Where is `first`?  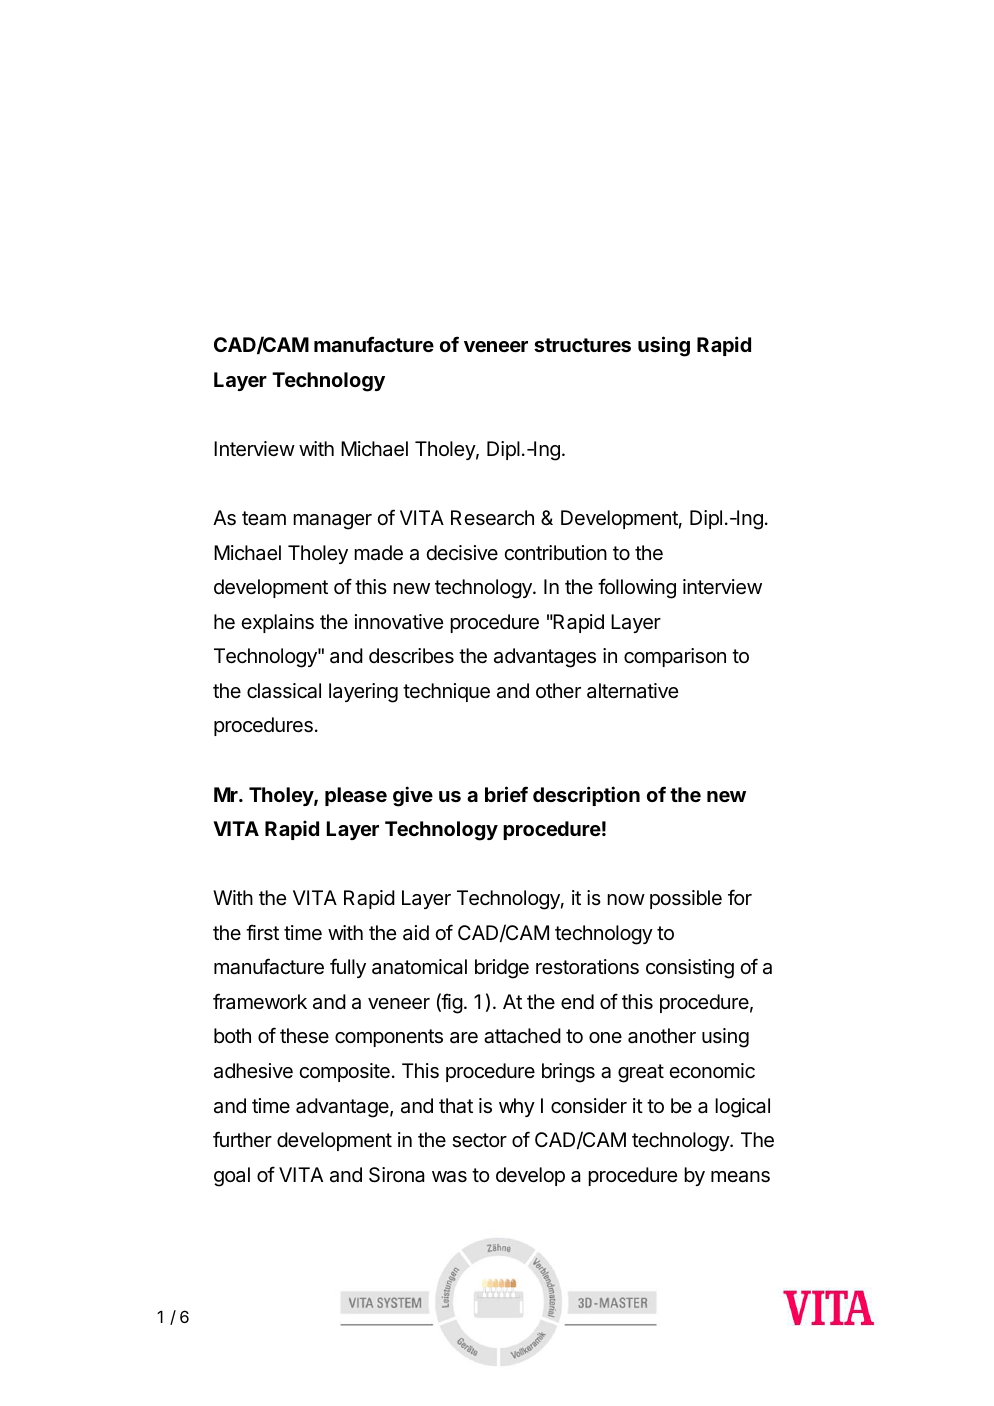
first is located at coordinates (262, 932).
